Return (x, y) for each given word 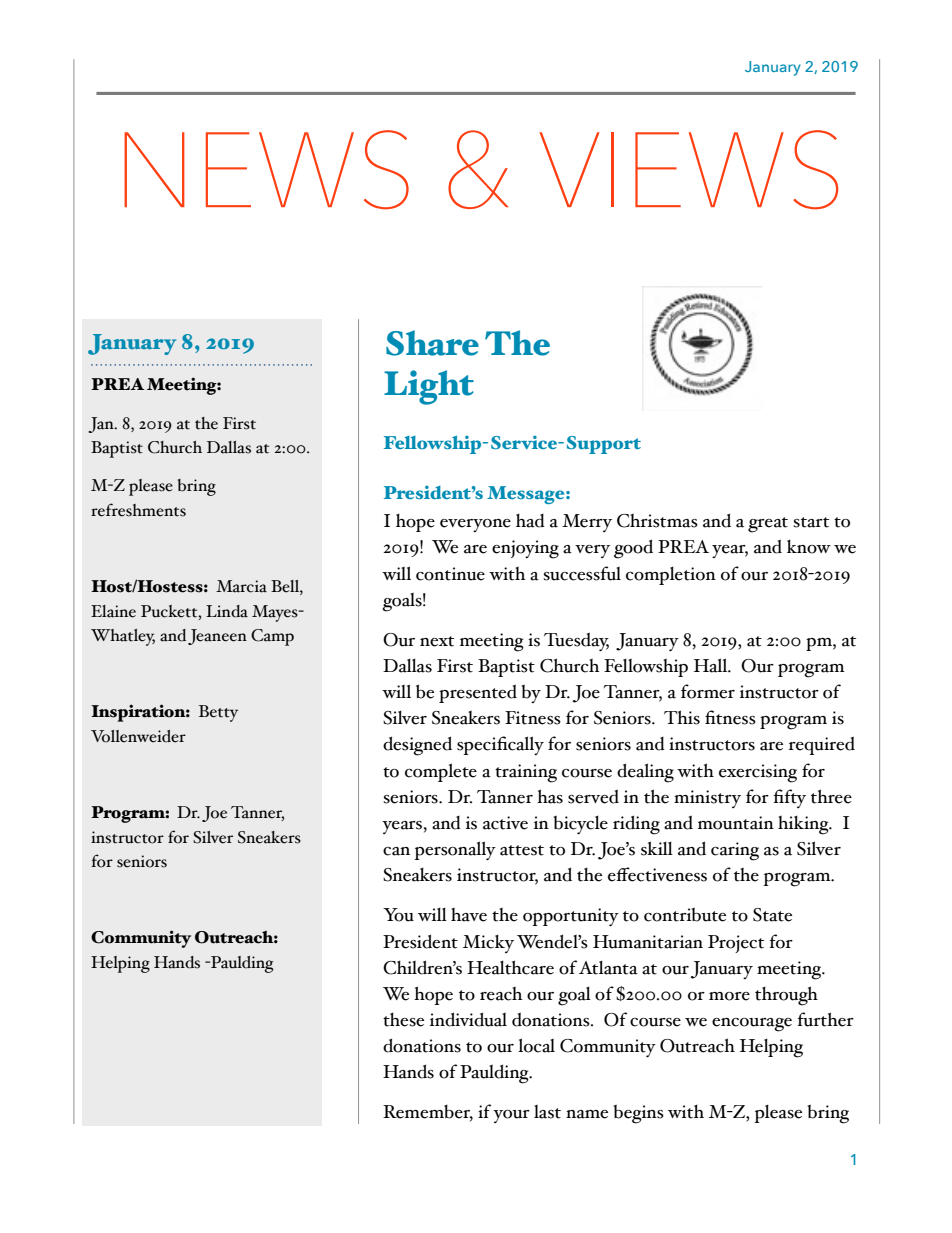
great (768, 525)
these (403, 1020)
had (530, 521)
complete (441, 772)
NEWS (266, 170)
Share (432, 343)
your (511, 1116)
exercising (758, 773)
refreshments (138, 510)
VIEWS (688, 170)
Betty (218, 713)
